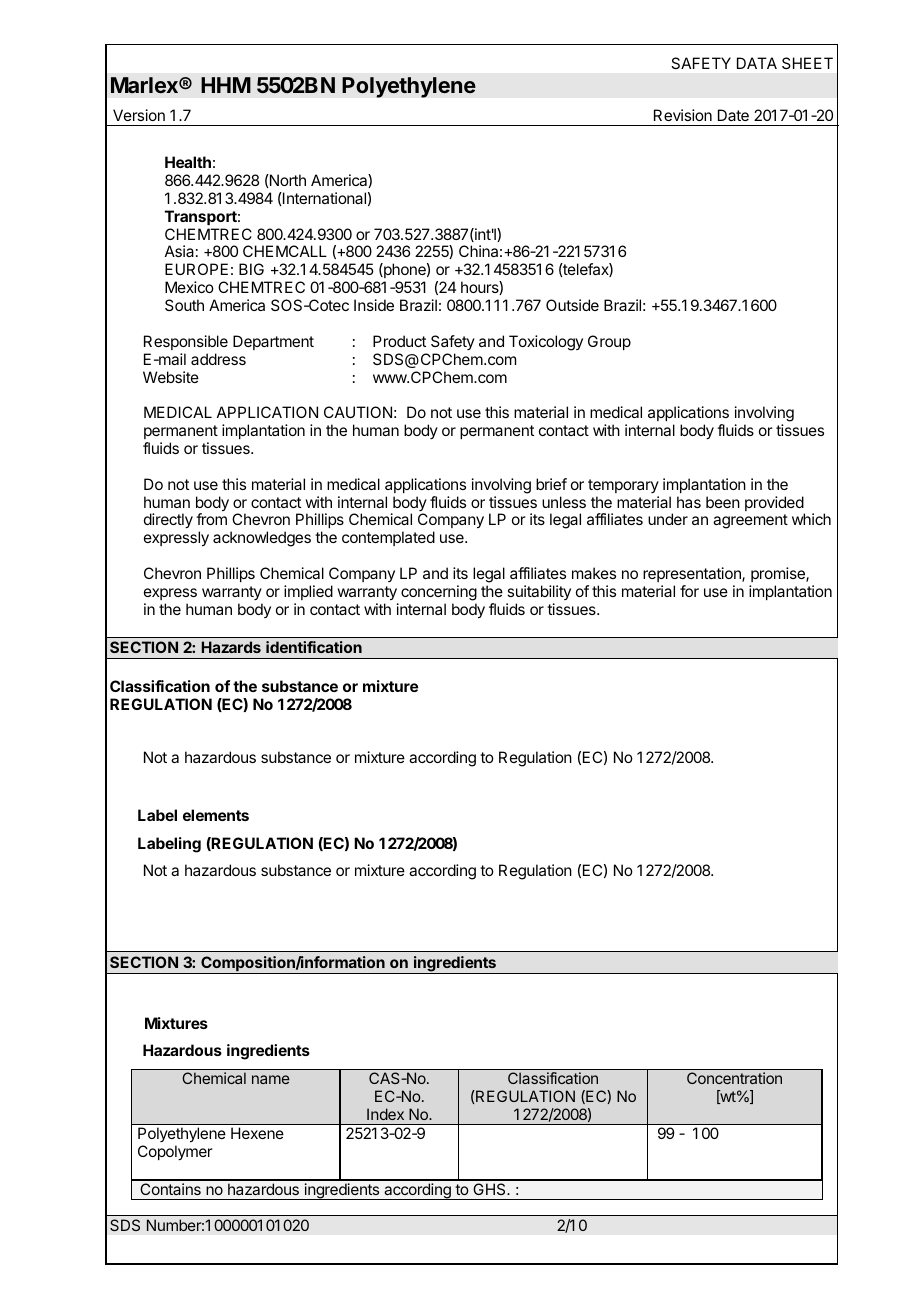 The image size is (924, 1308). I want to click on Copolymer, so click(175, 1153).
